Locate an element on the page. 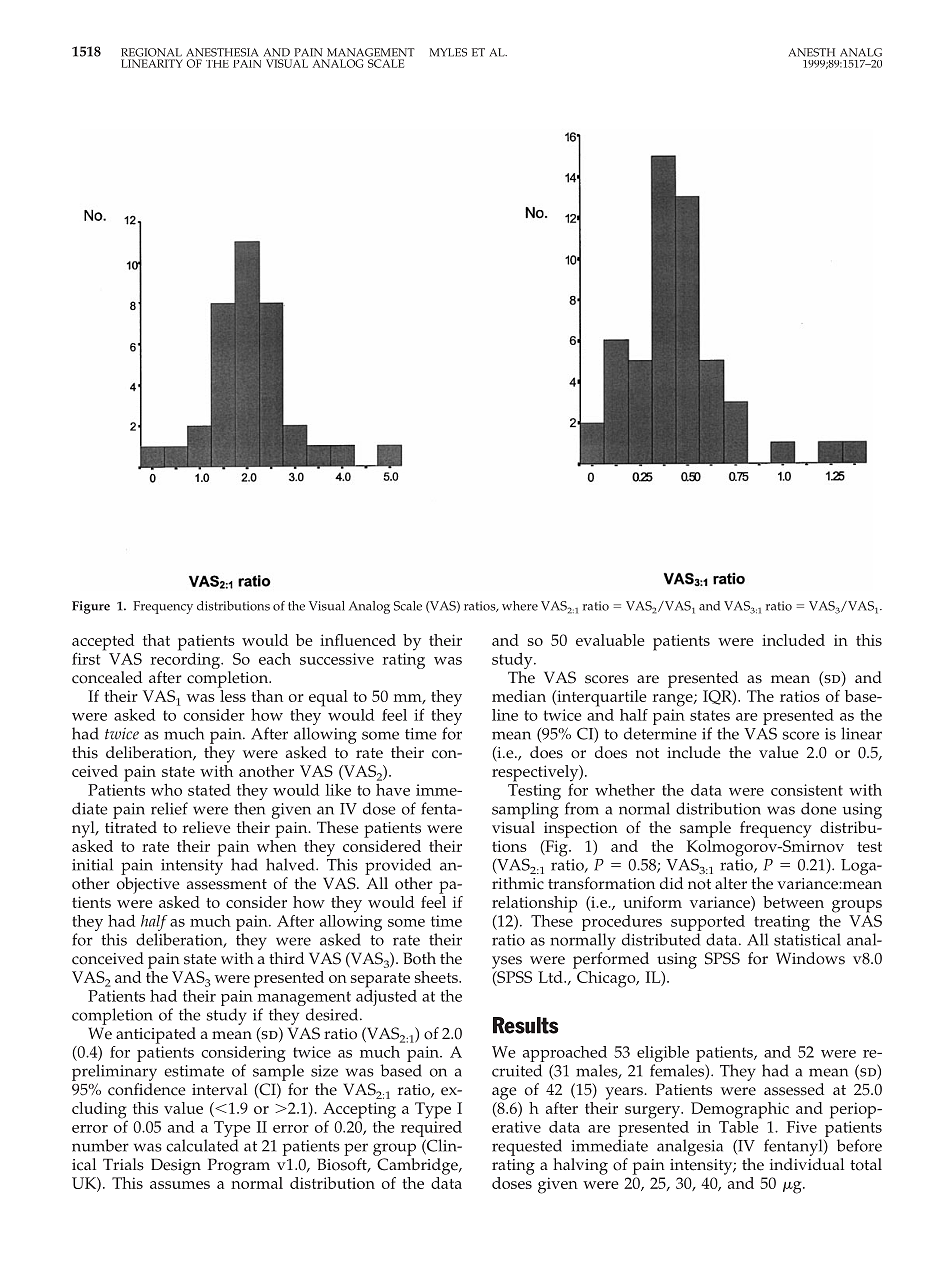  Design is located at coordinates (176, 1166).
